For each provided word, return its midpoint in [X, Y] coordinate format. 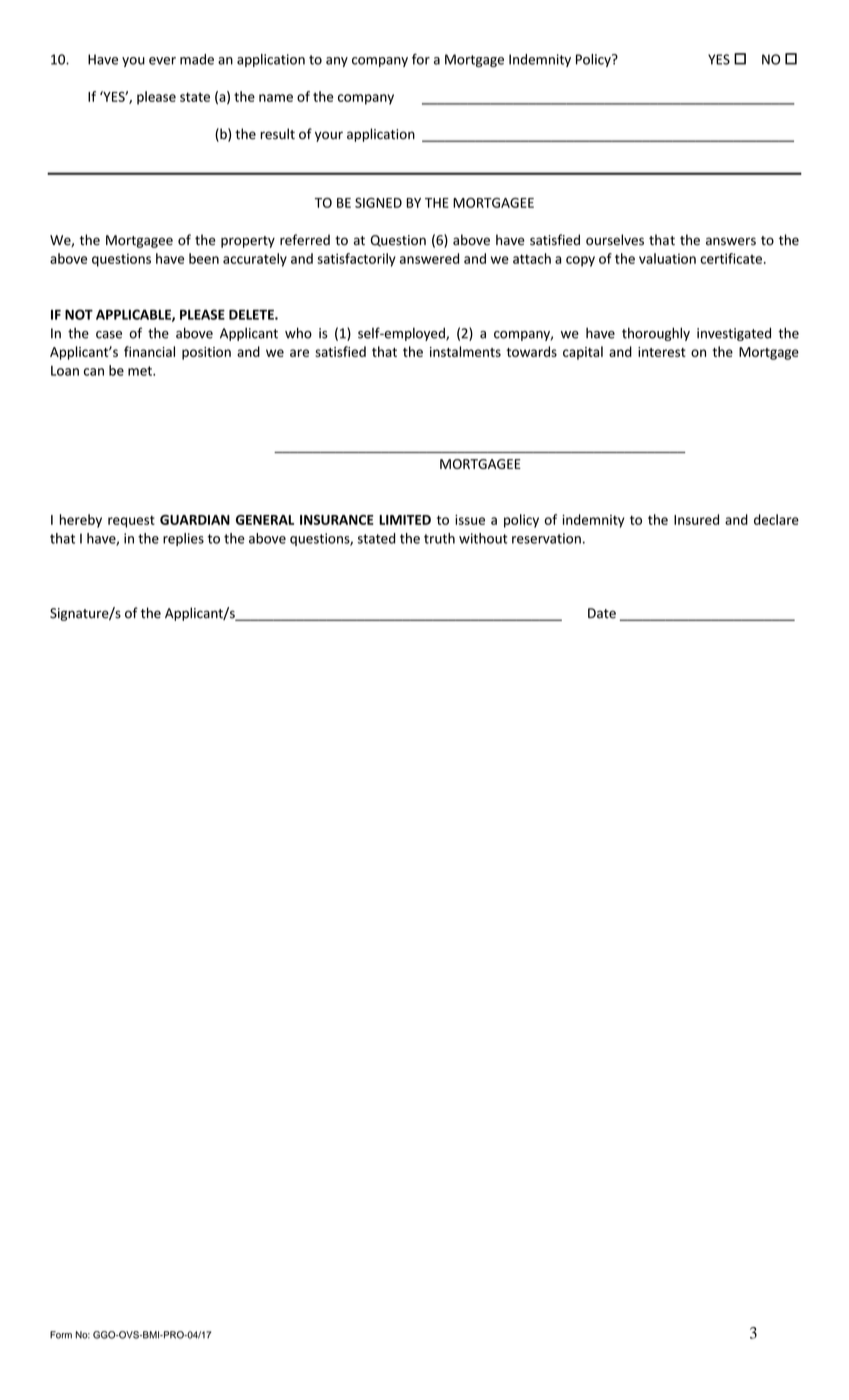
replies [183, 539]
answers [731, 241]
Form [61, 1335]
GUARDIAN [195, 520]
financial [149, 351]
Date [602, 613]
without [483, 538]
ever [162, 61]
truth [439, 538]
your [329, 136]
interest [662, 352]
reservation [546, 538]
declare [776, 519]
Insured [696, 519]
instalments [465, 351]
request [131, 521]
